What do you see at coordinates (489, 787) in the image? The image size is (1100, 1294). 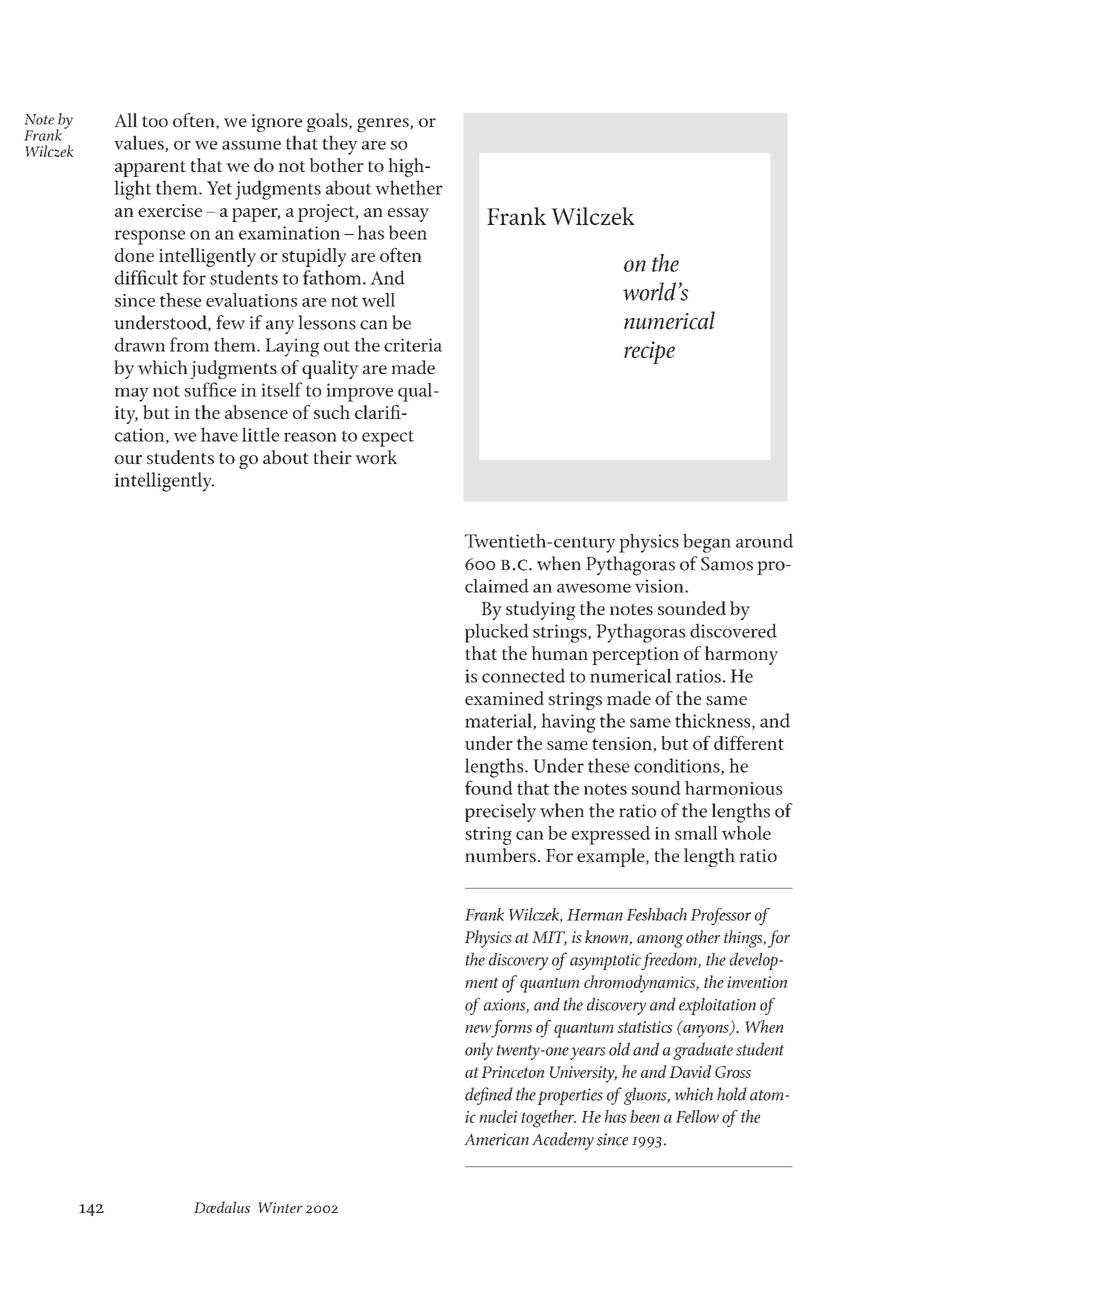 I see `found` at bounding box center [489, 787].
